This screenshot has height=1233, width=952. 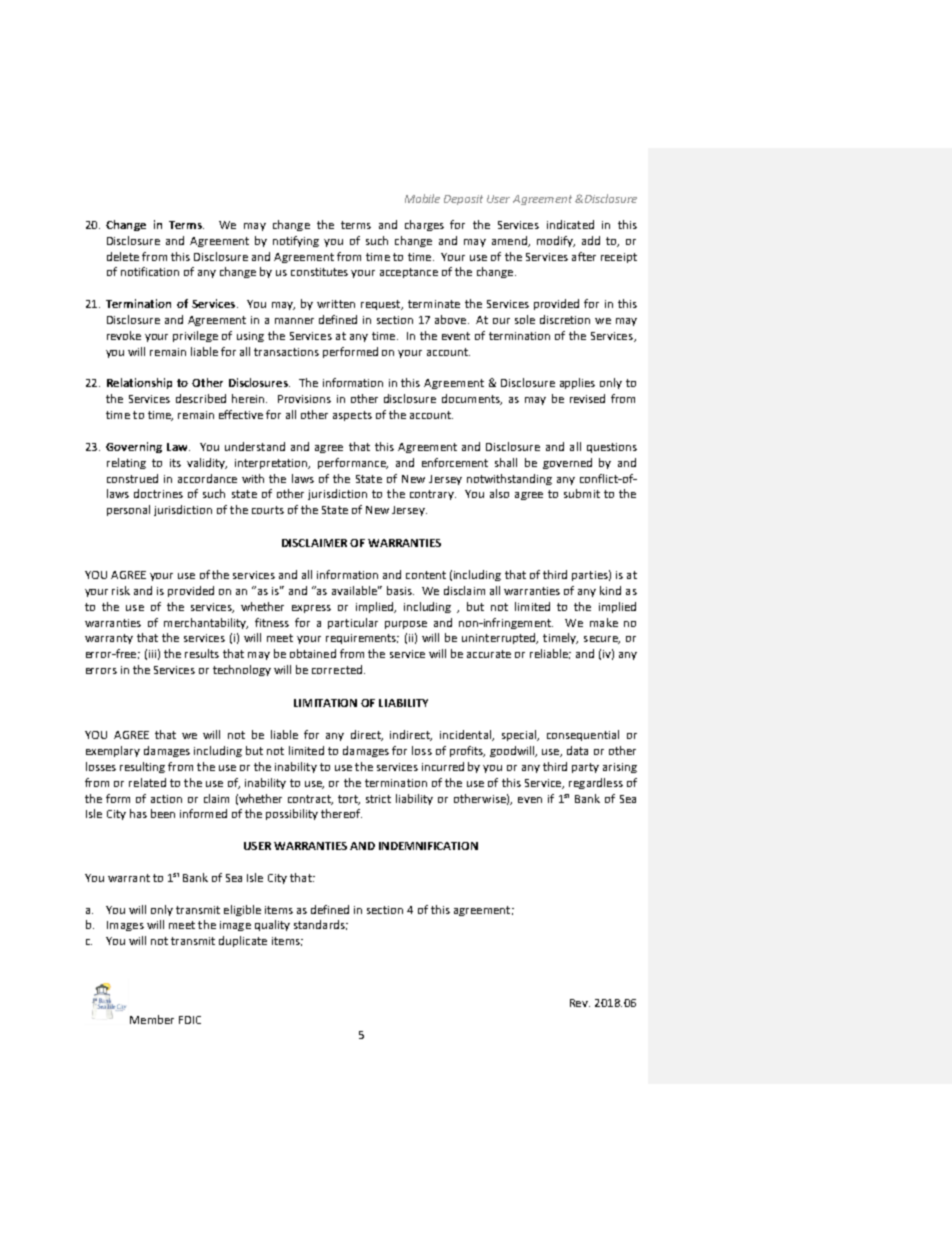 What do you see at coordinates (604, 622) in the screenshot?
I see `make` at bounding box center [604, 622].
